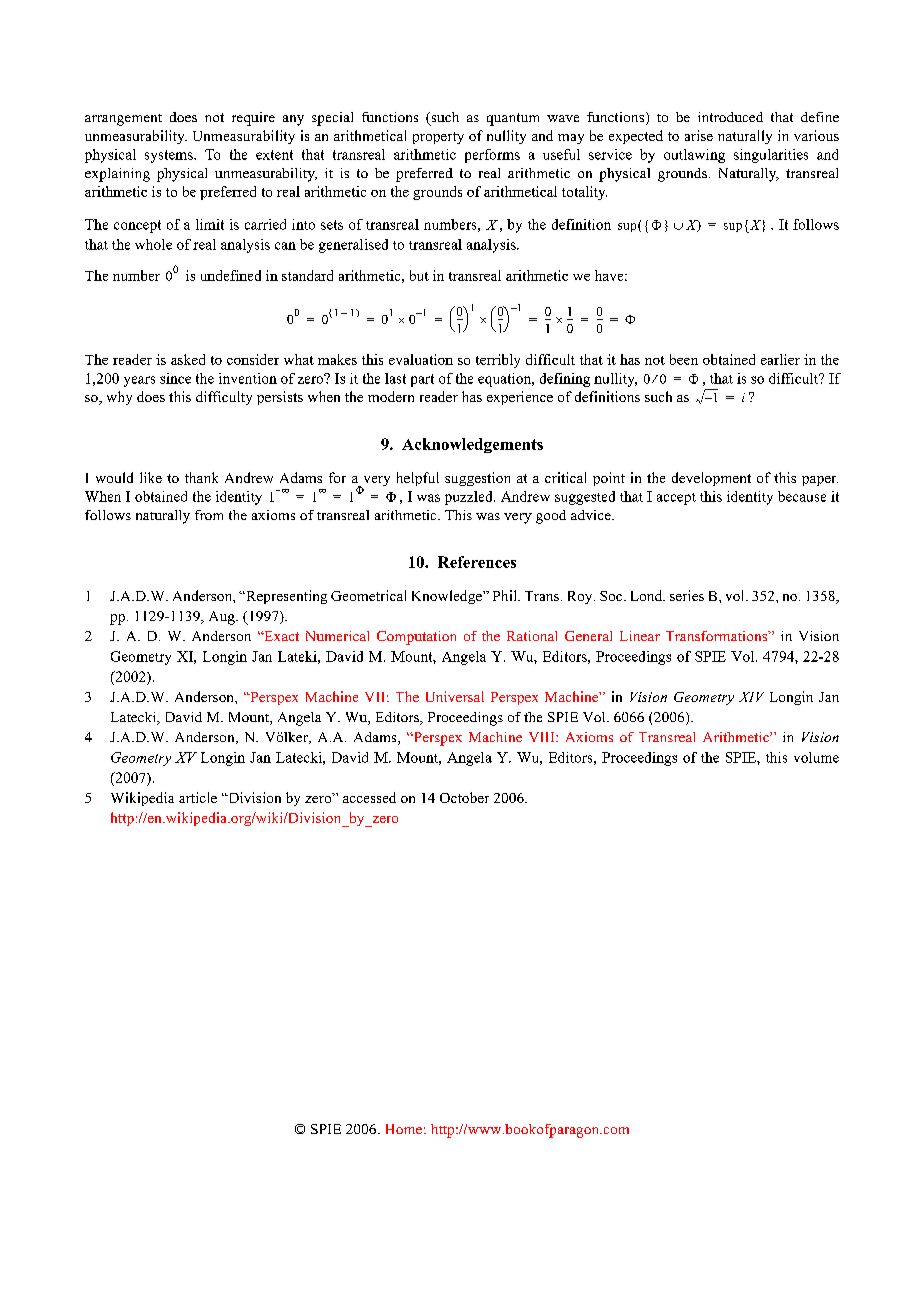 The height and width of the image is (1308, 924). Describe the element at coordinates (223, 618) in the image. I see `Aug` at that location.
